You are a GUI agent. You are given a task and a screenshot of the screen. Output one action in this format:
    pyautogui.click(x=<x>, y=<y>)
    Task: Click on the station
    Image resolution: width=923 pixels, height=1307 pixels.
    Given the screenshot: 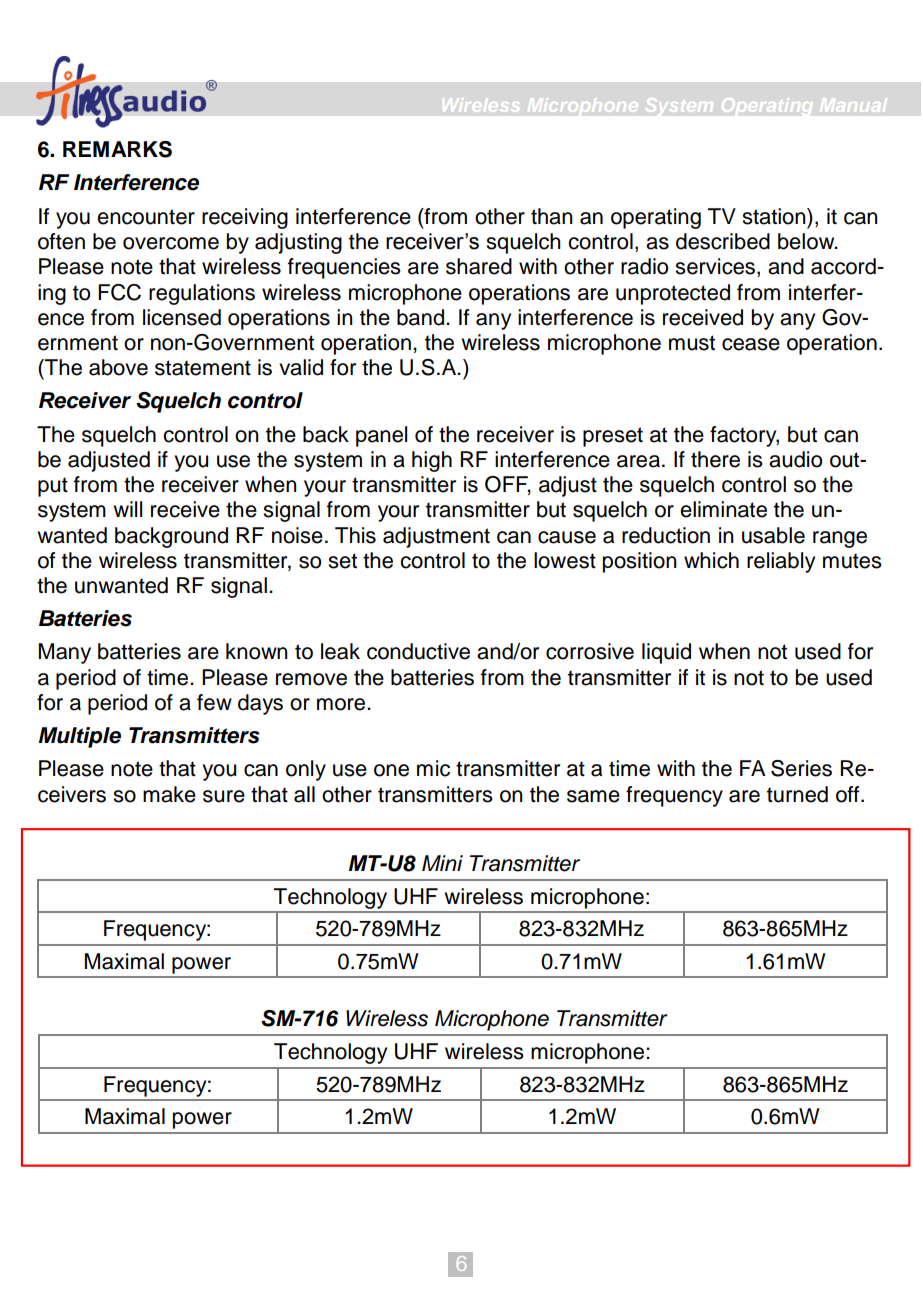 What is the action you would take?
    pyautogui.click(x=775, y=216)
